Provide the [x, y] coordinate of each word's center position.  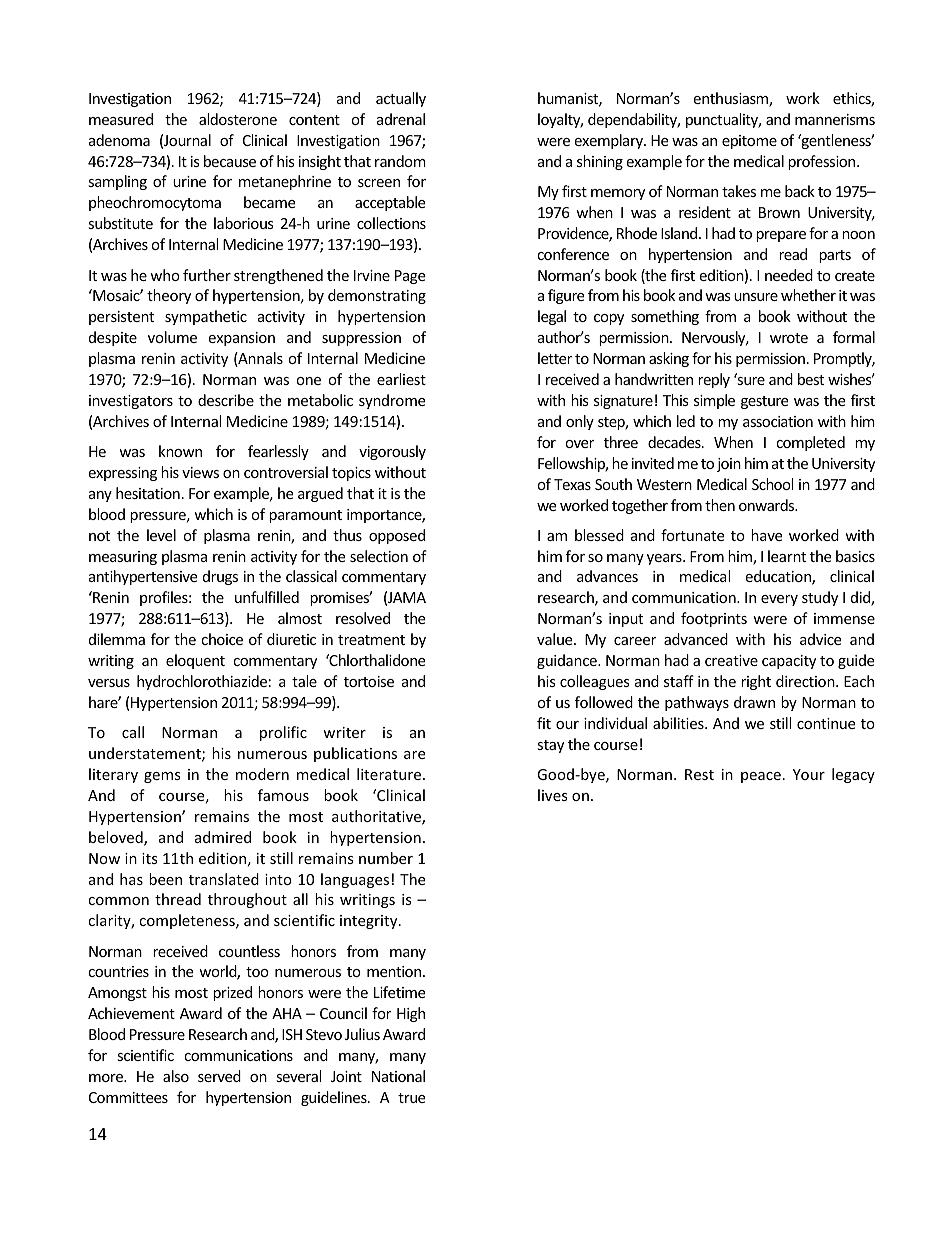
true [411, 1098]
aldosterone [238, 119]
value [556, 639]
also [176, 1076]
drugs [220, 577]
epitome [749, 142]
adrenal [401, 119]
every [779, 600]
